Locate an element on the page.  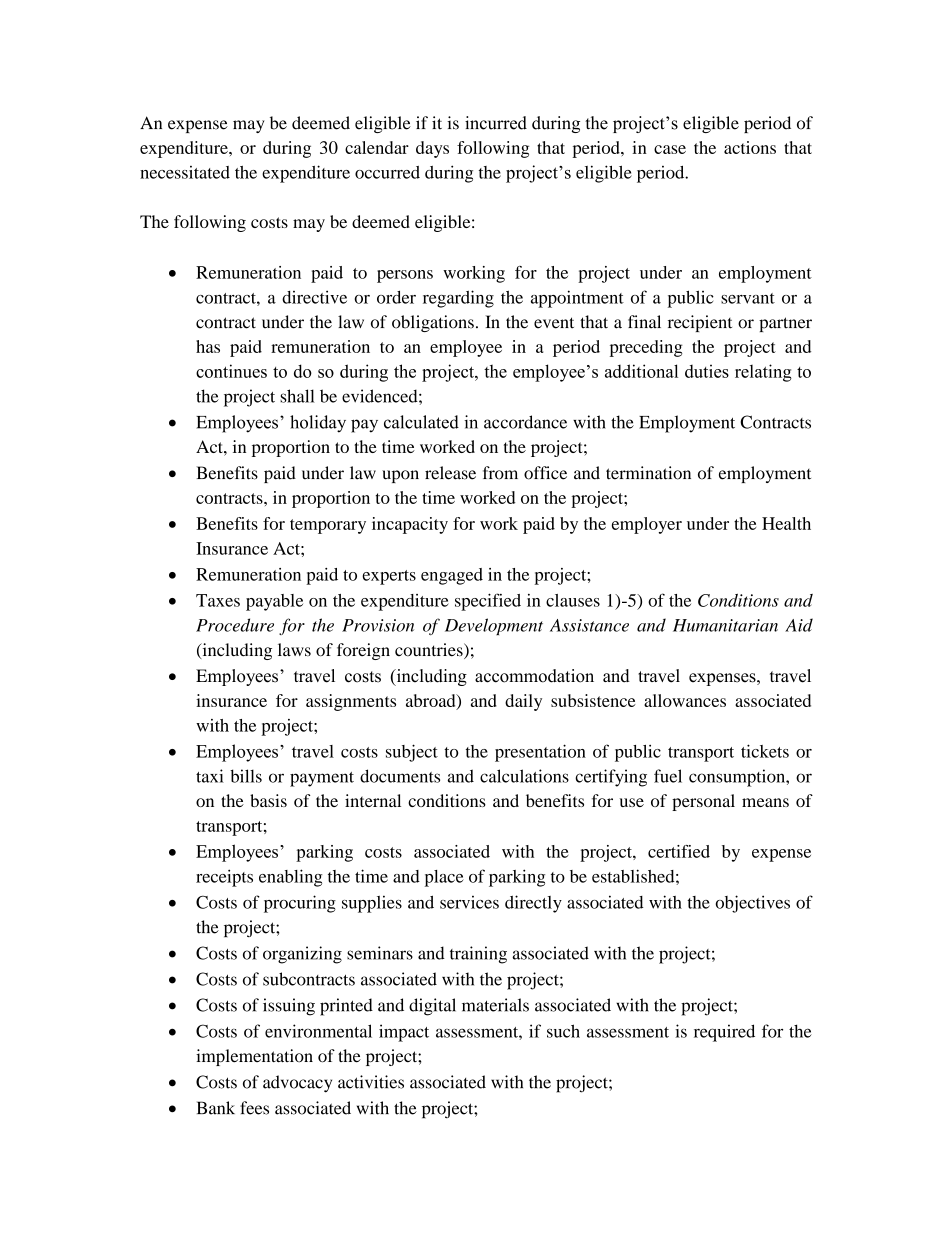
Humanitarian is located at coordinates (725, 625).
